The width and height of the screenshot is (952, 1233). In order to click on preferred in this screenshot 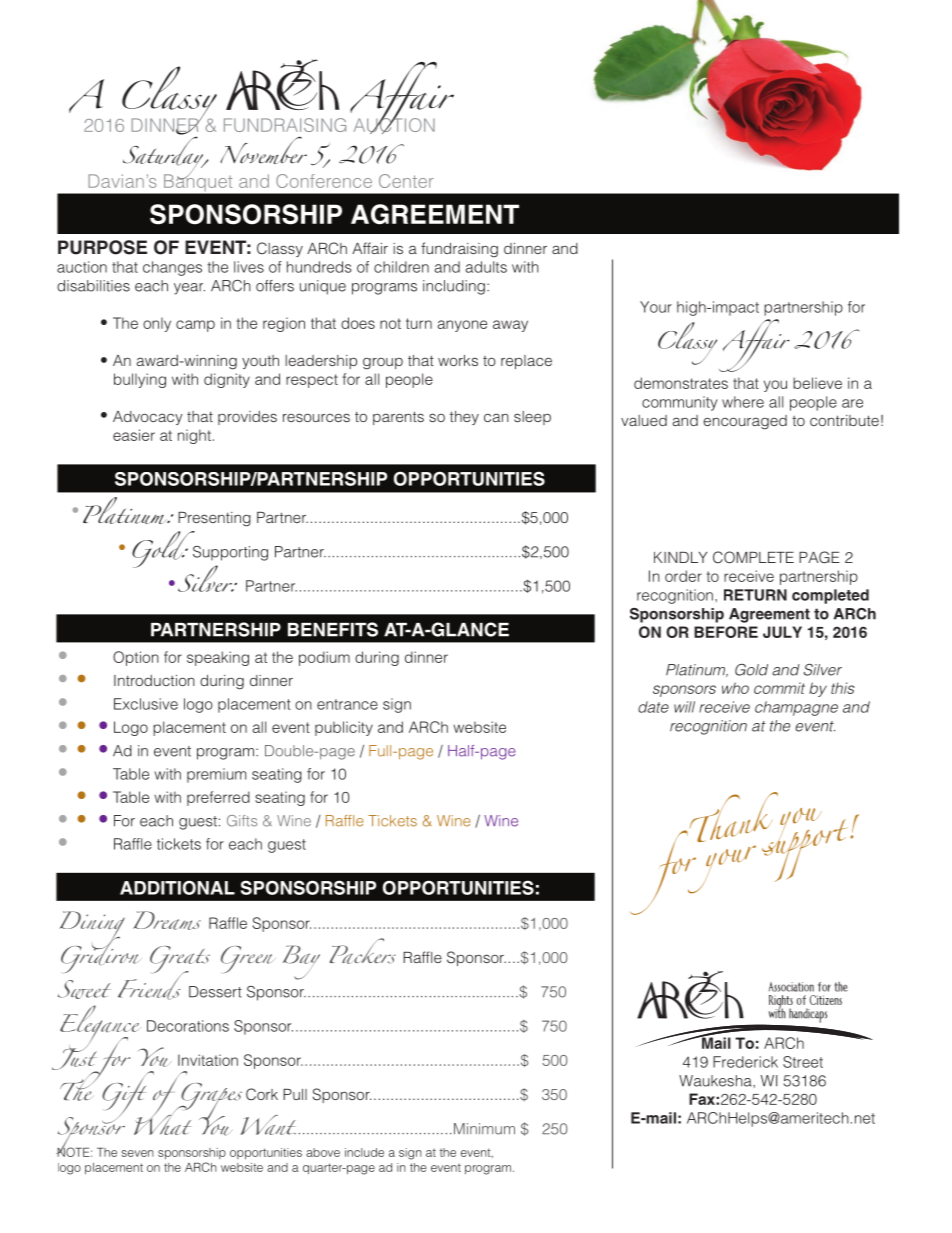, I will do `click(218, 798)`.
